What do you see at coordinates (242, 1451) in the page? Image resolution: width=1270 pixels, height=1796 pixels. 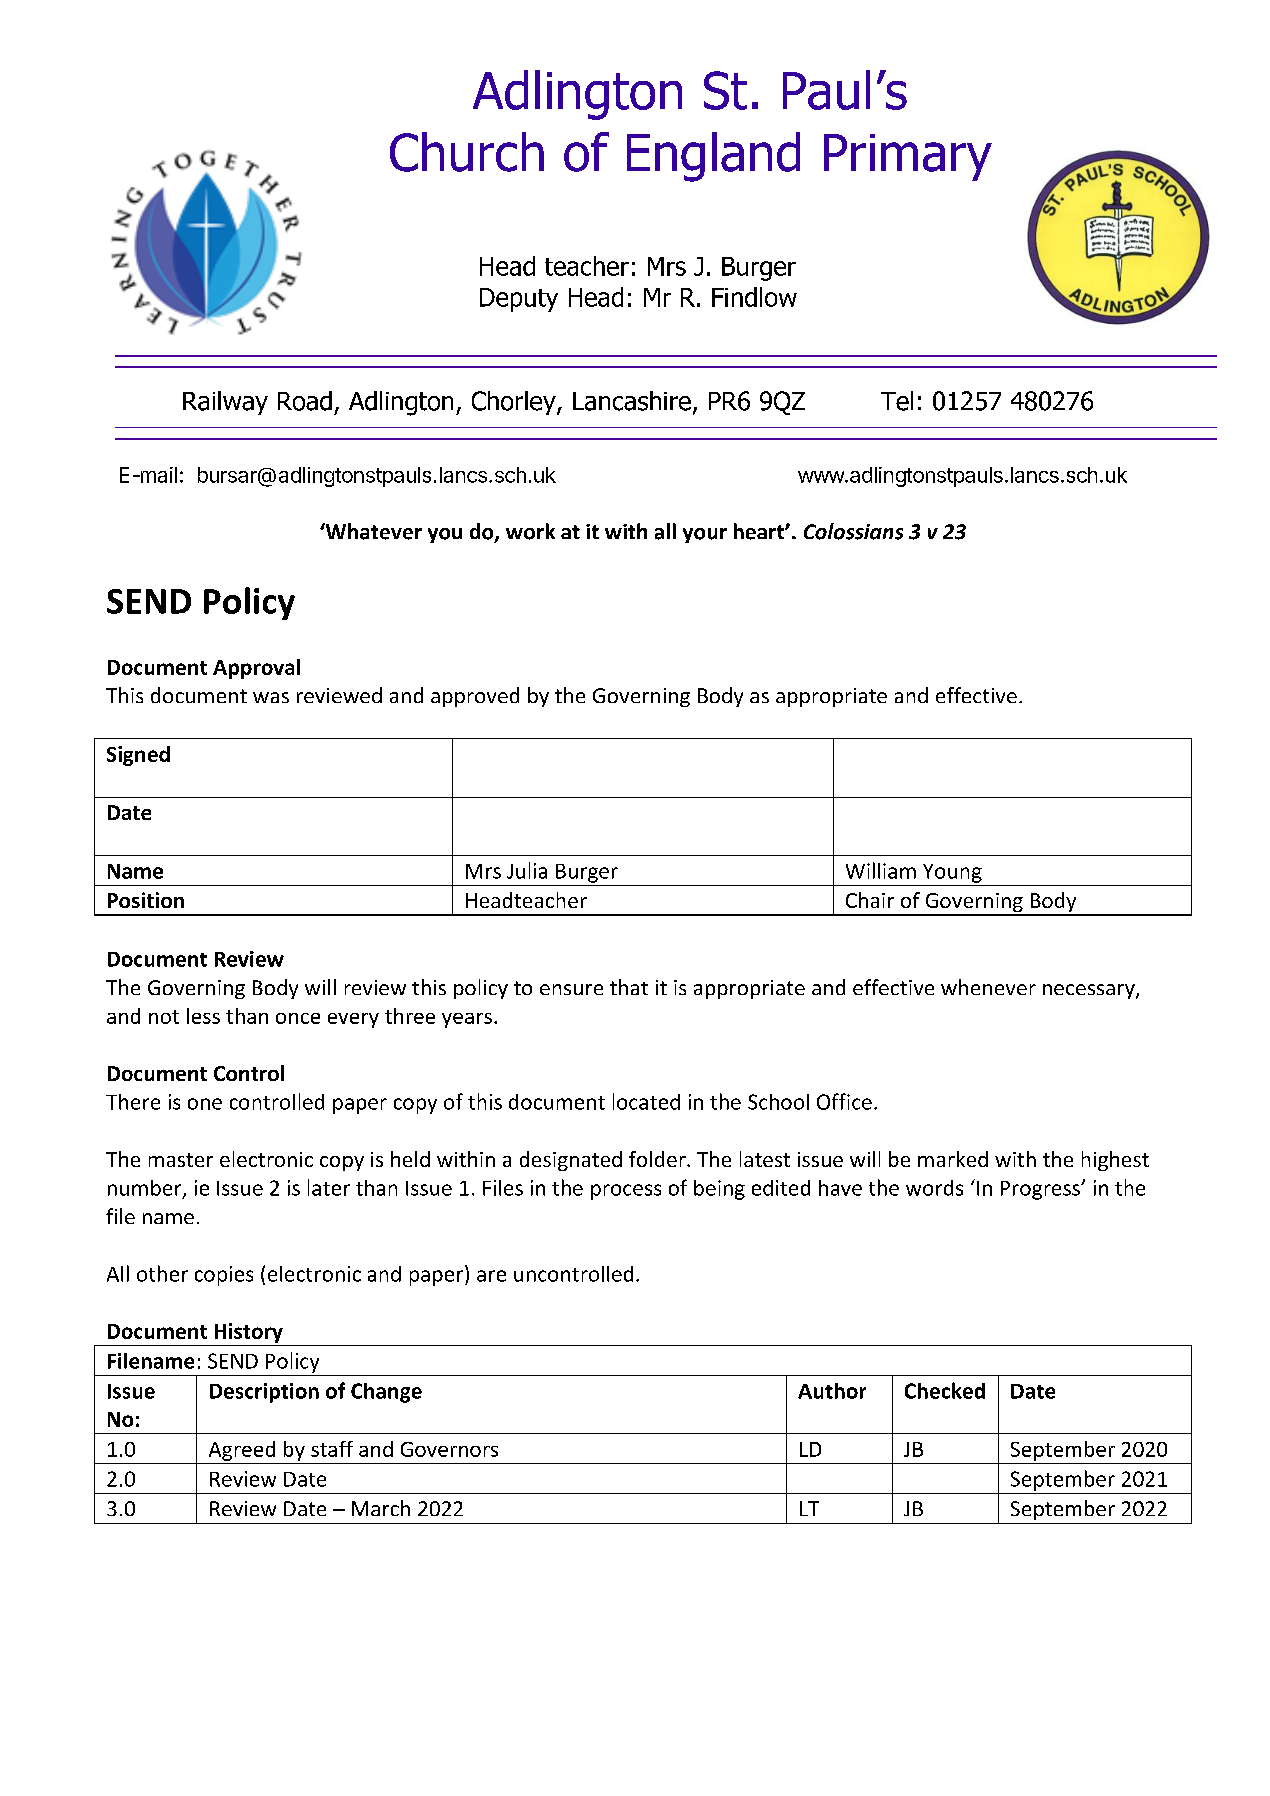 I see `Agreed` at bounding box center [242, 1451].
